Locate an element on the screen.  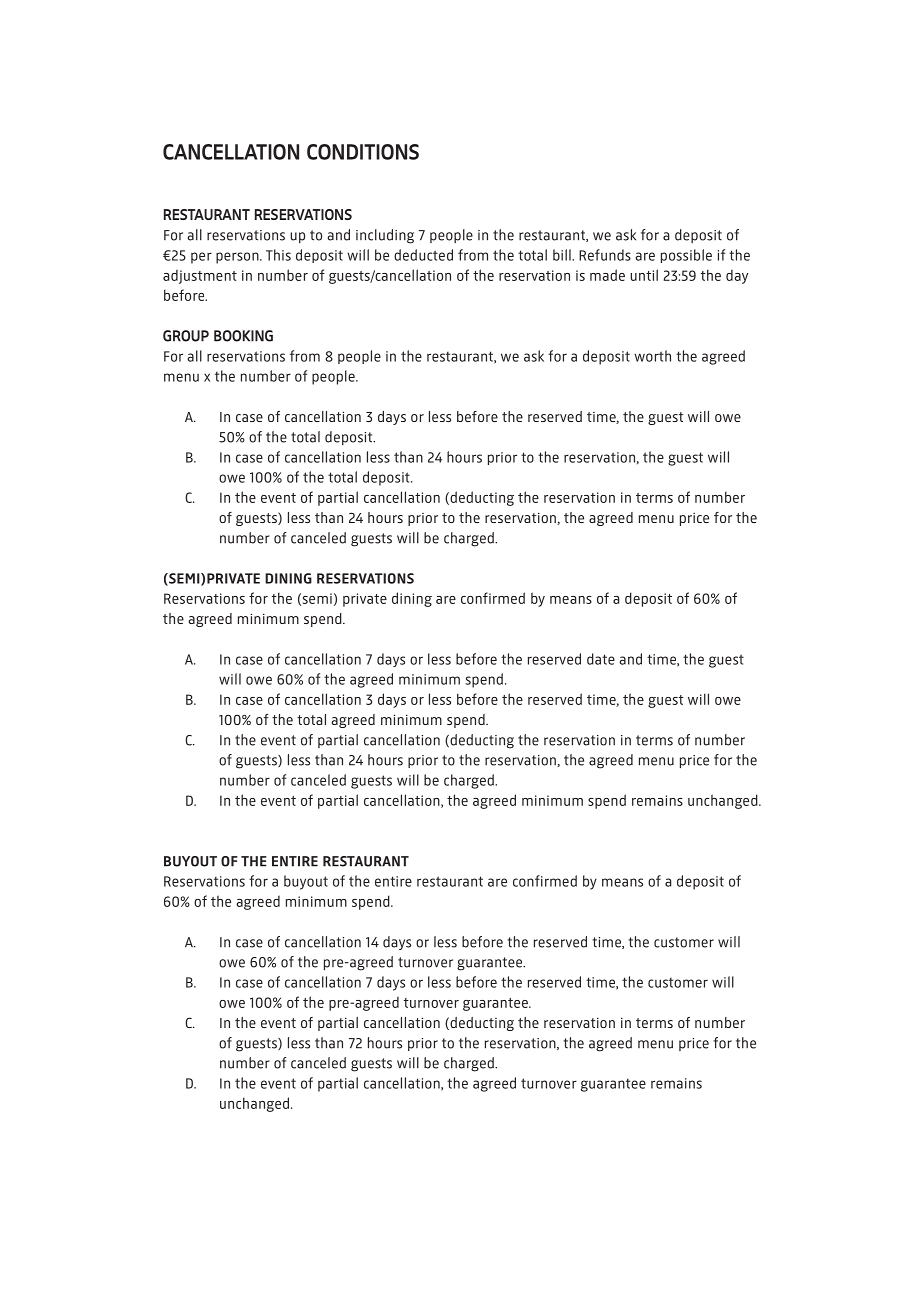
worth is located at coordinates (652, 356).
